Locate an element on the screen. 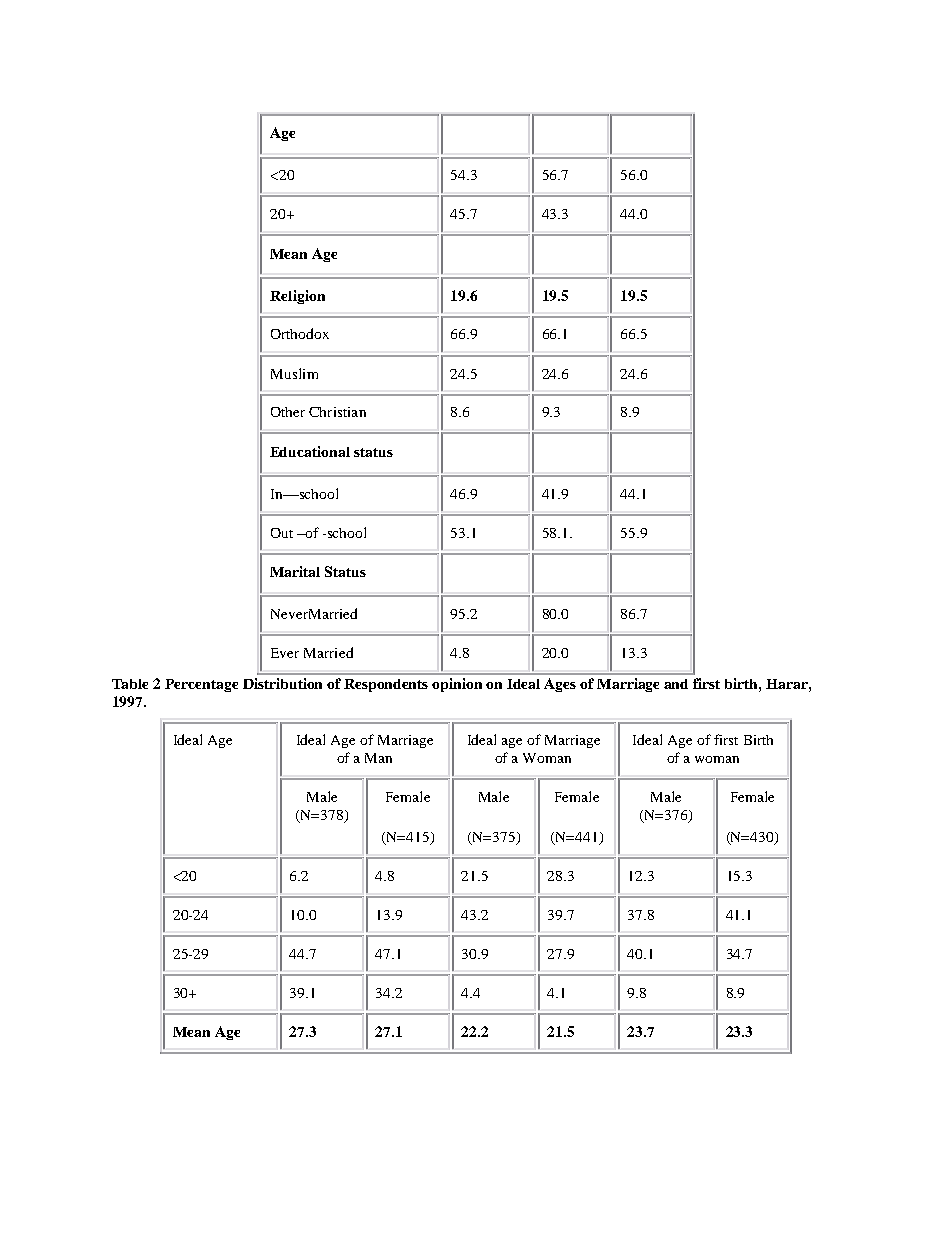 The image size is (952, 1233). Muslim is located at coordinates (294, 373).
